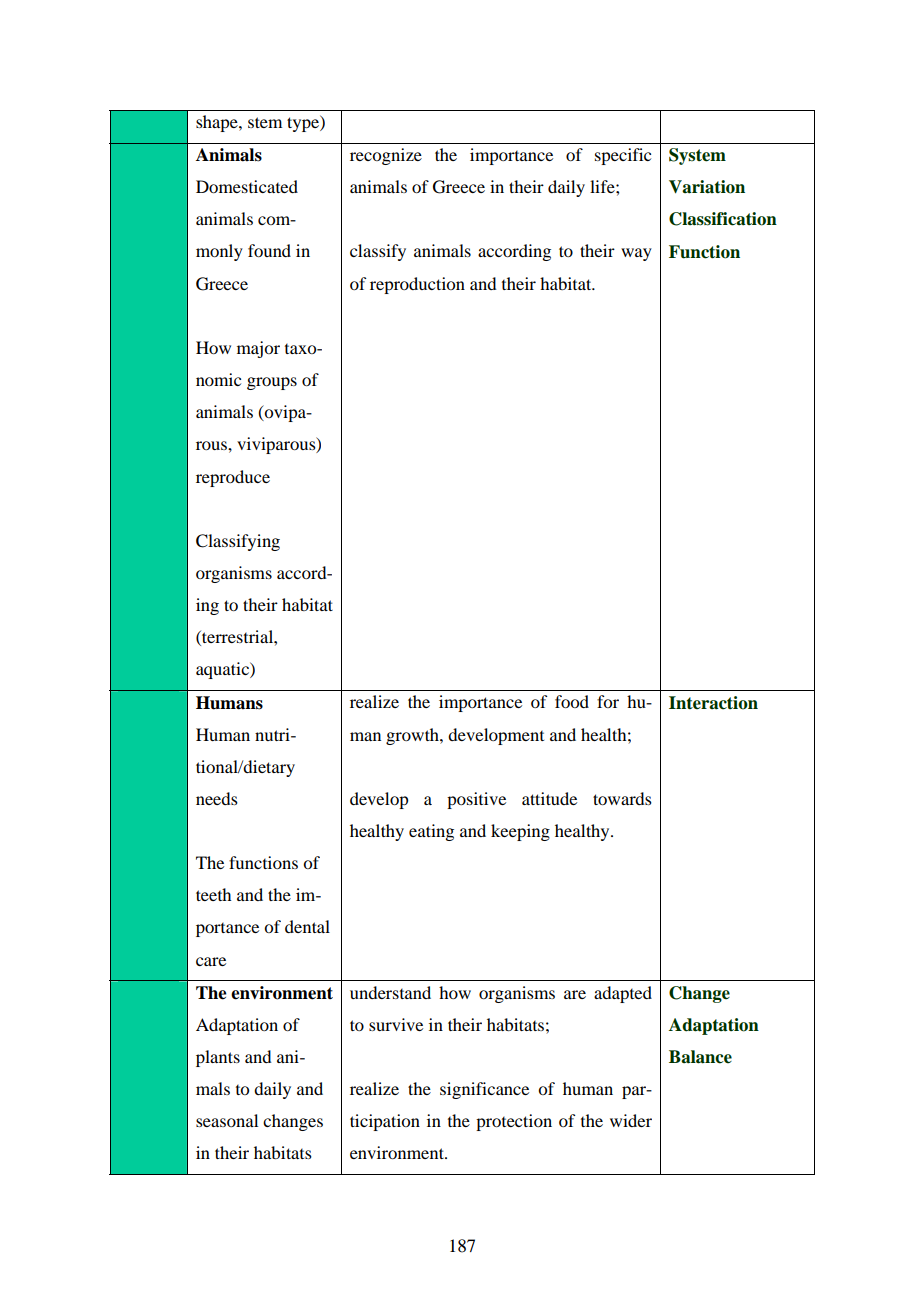  What do you see at coordinates (608, 701) in the document?
I see `for` at bounding box center [608, 701].
